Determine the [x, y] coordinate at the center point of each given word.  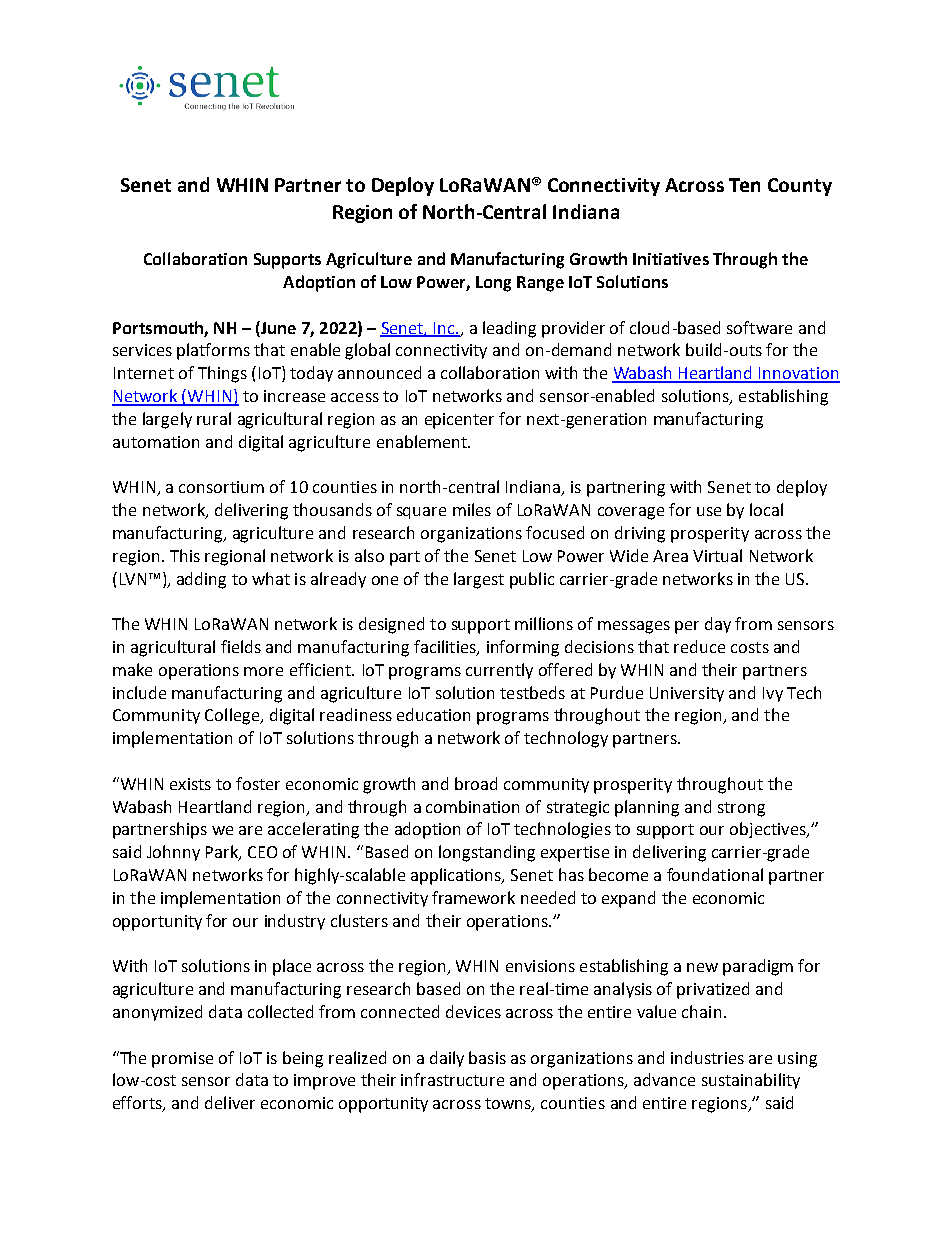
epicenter [459, 421]
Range [540, 284]
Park [223, 853]
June [277, 327]
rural [214, 418]
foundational [715, 874]
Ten [744, 185]
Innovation [798, 374]
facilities [446, 648]
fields [241, 646]
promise [182, 1060]
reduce [699, 646]
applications [457, 876]
